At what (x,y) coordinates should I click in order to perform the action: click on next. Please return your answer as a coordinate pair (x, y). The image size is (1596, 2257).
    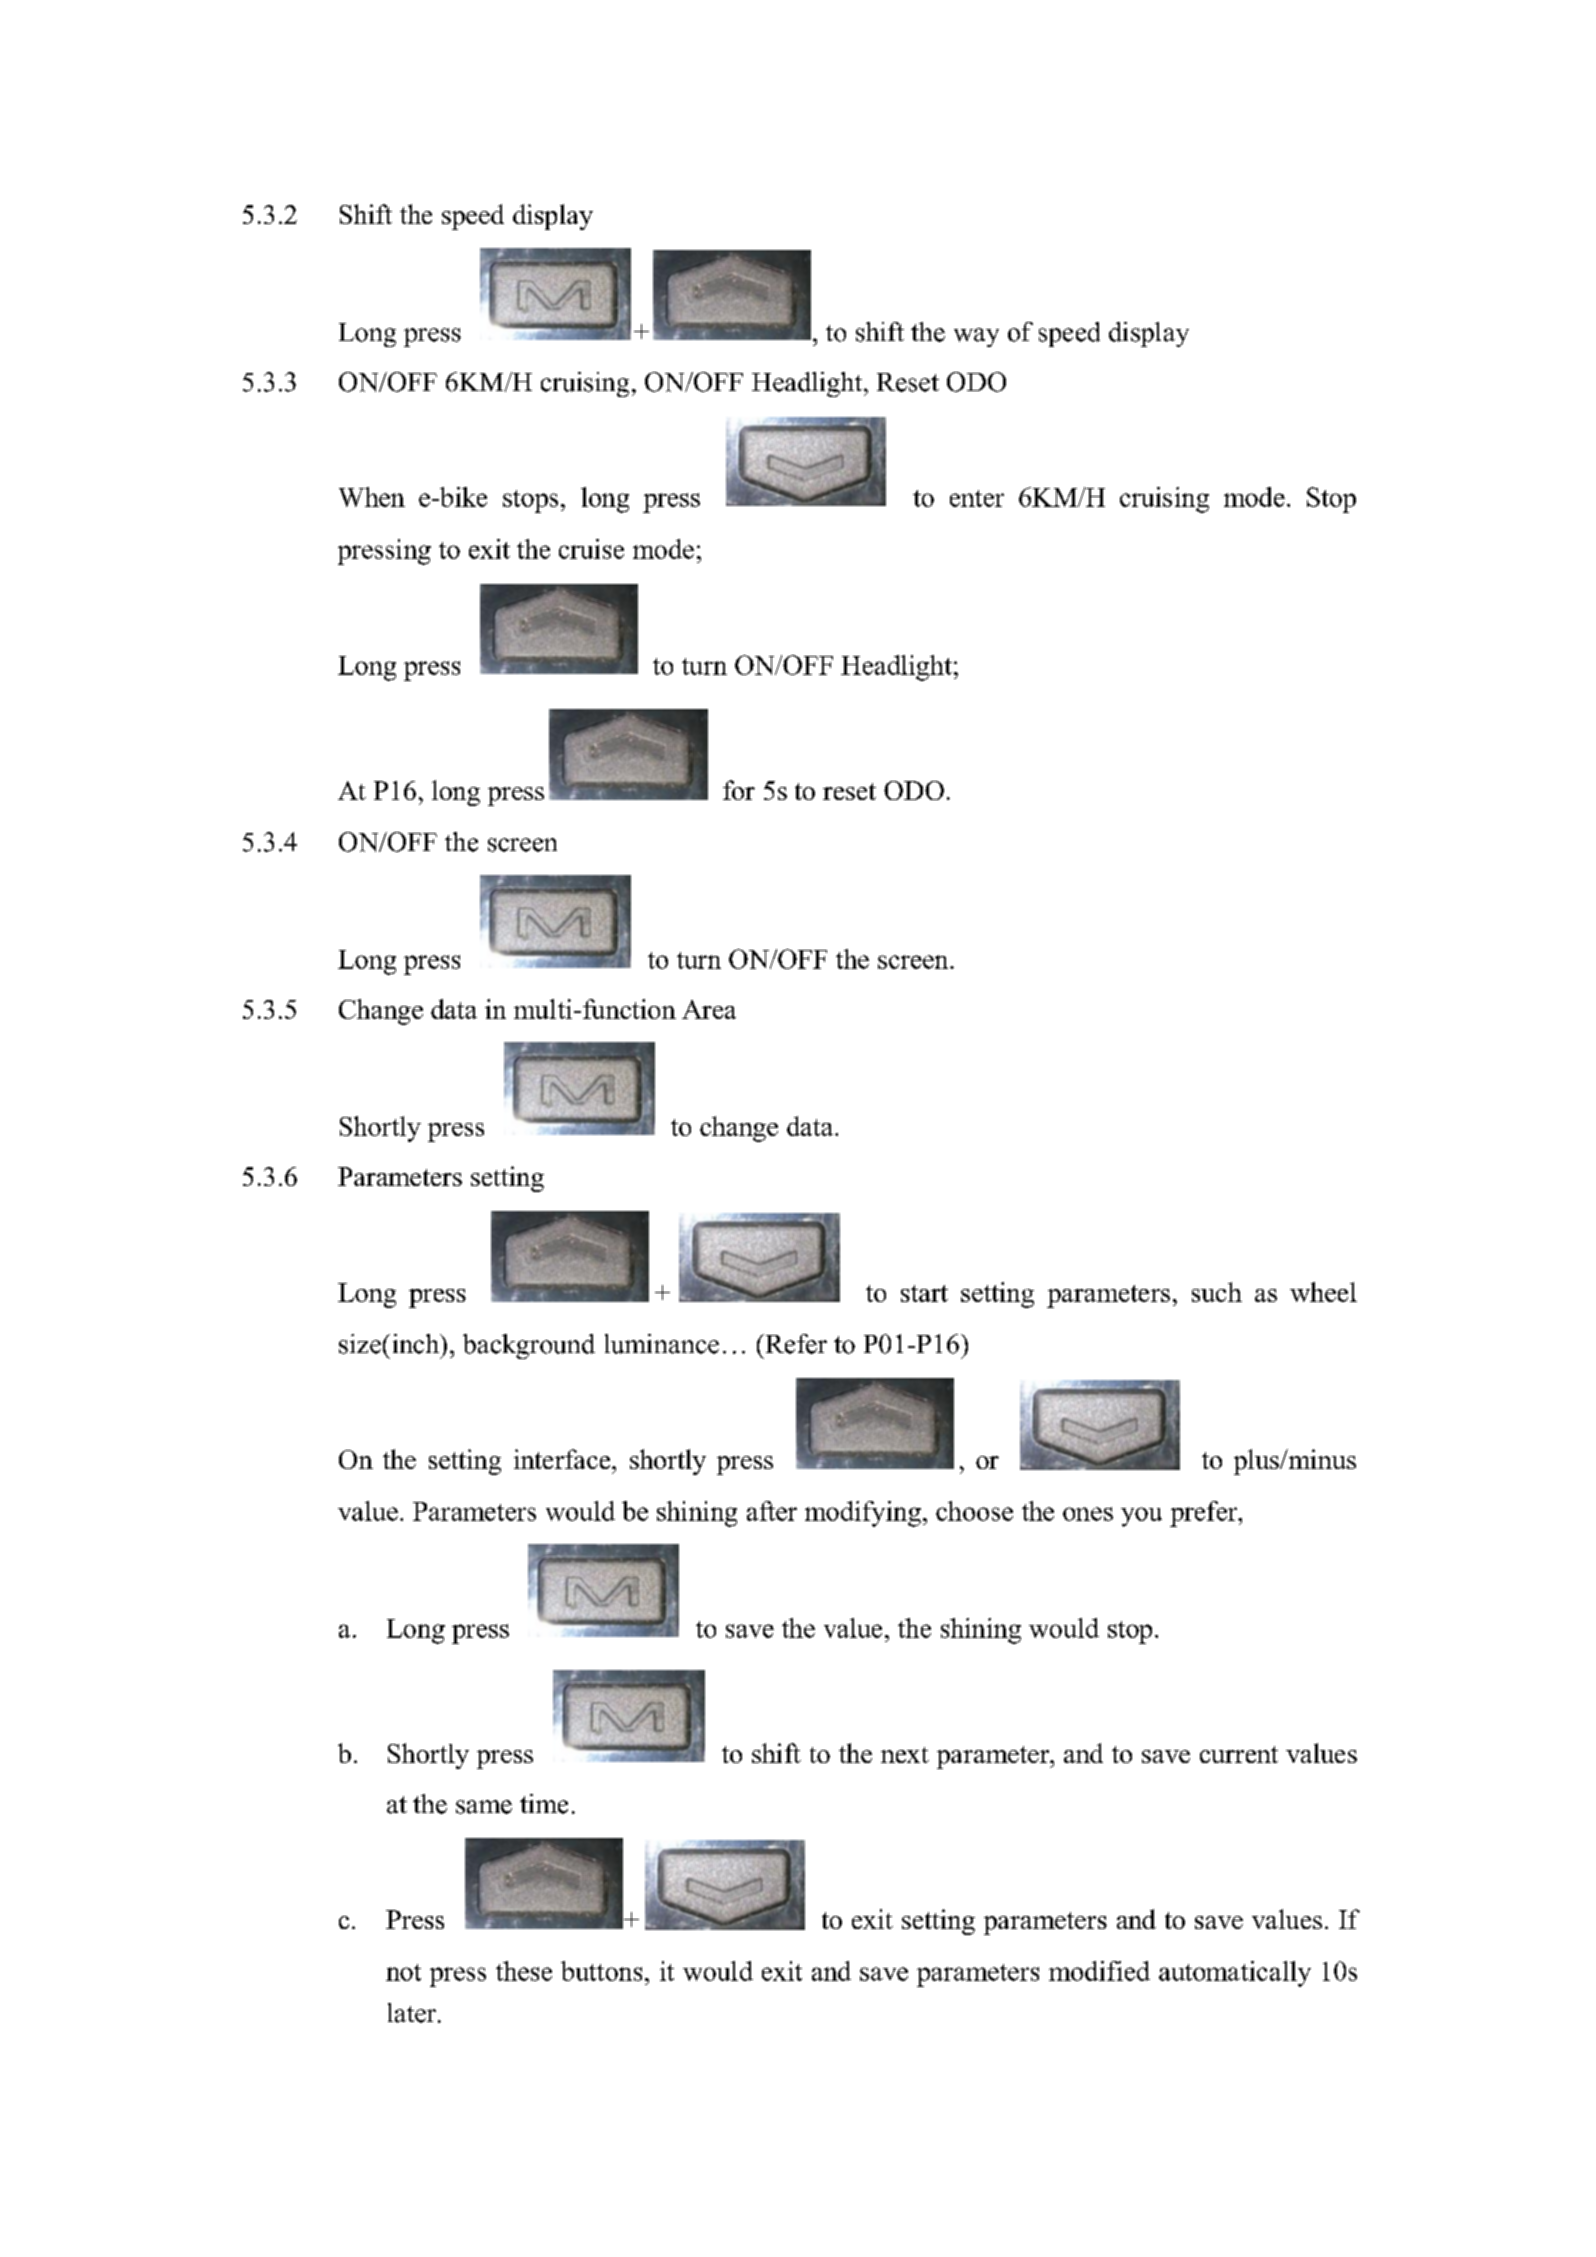
    Looking at the image, I should click on (905, 1755).
